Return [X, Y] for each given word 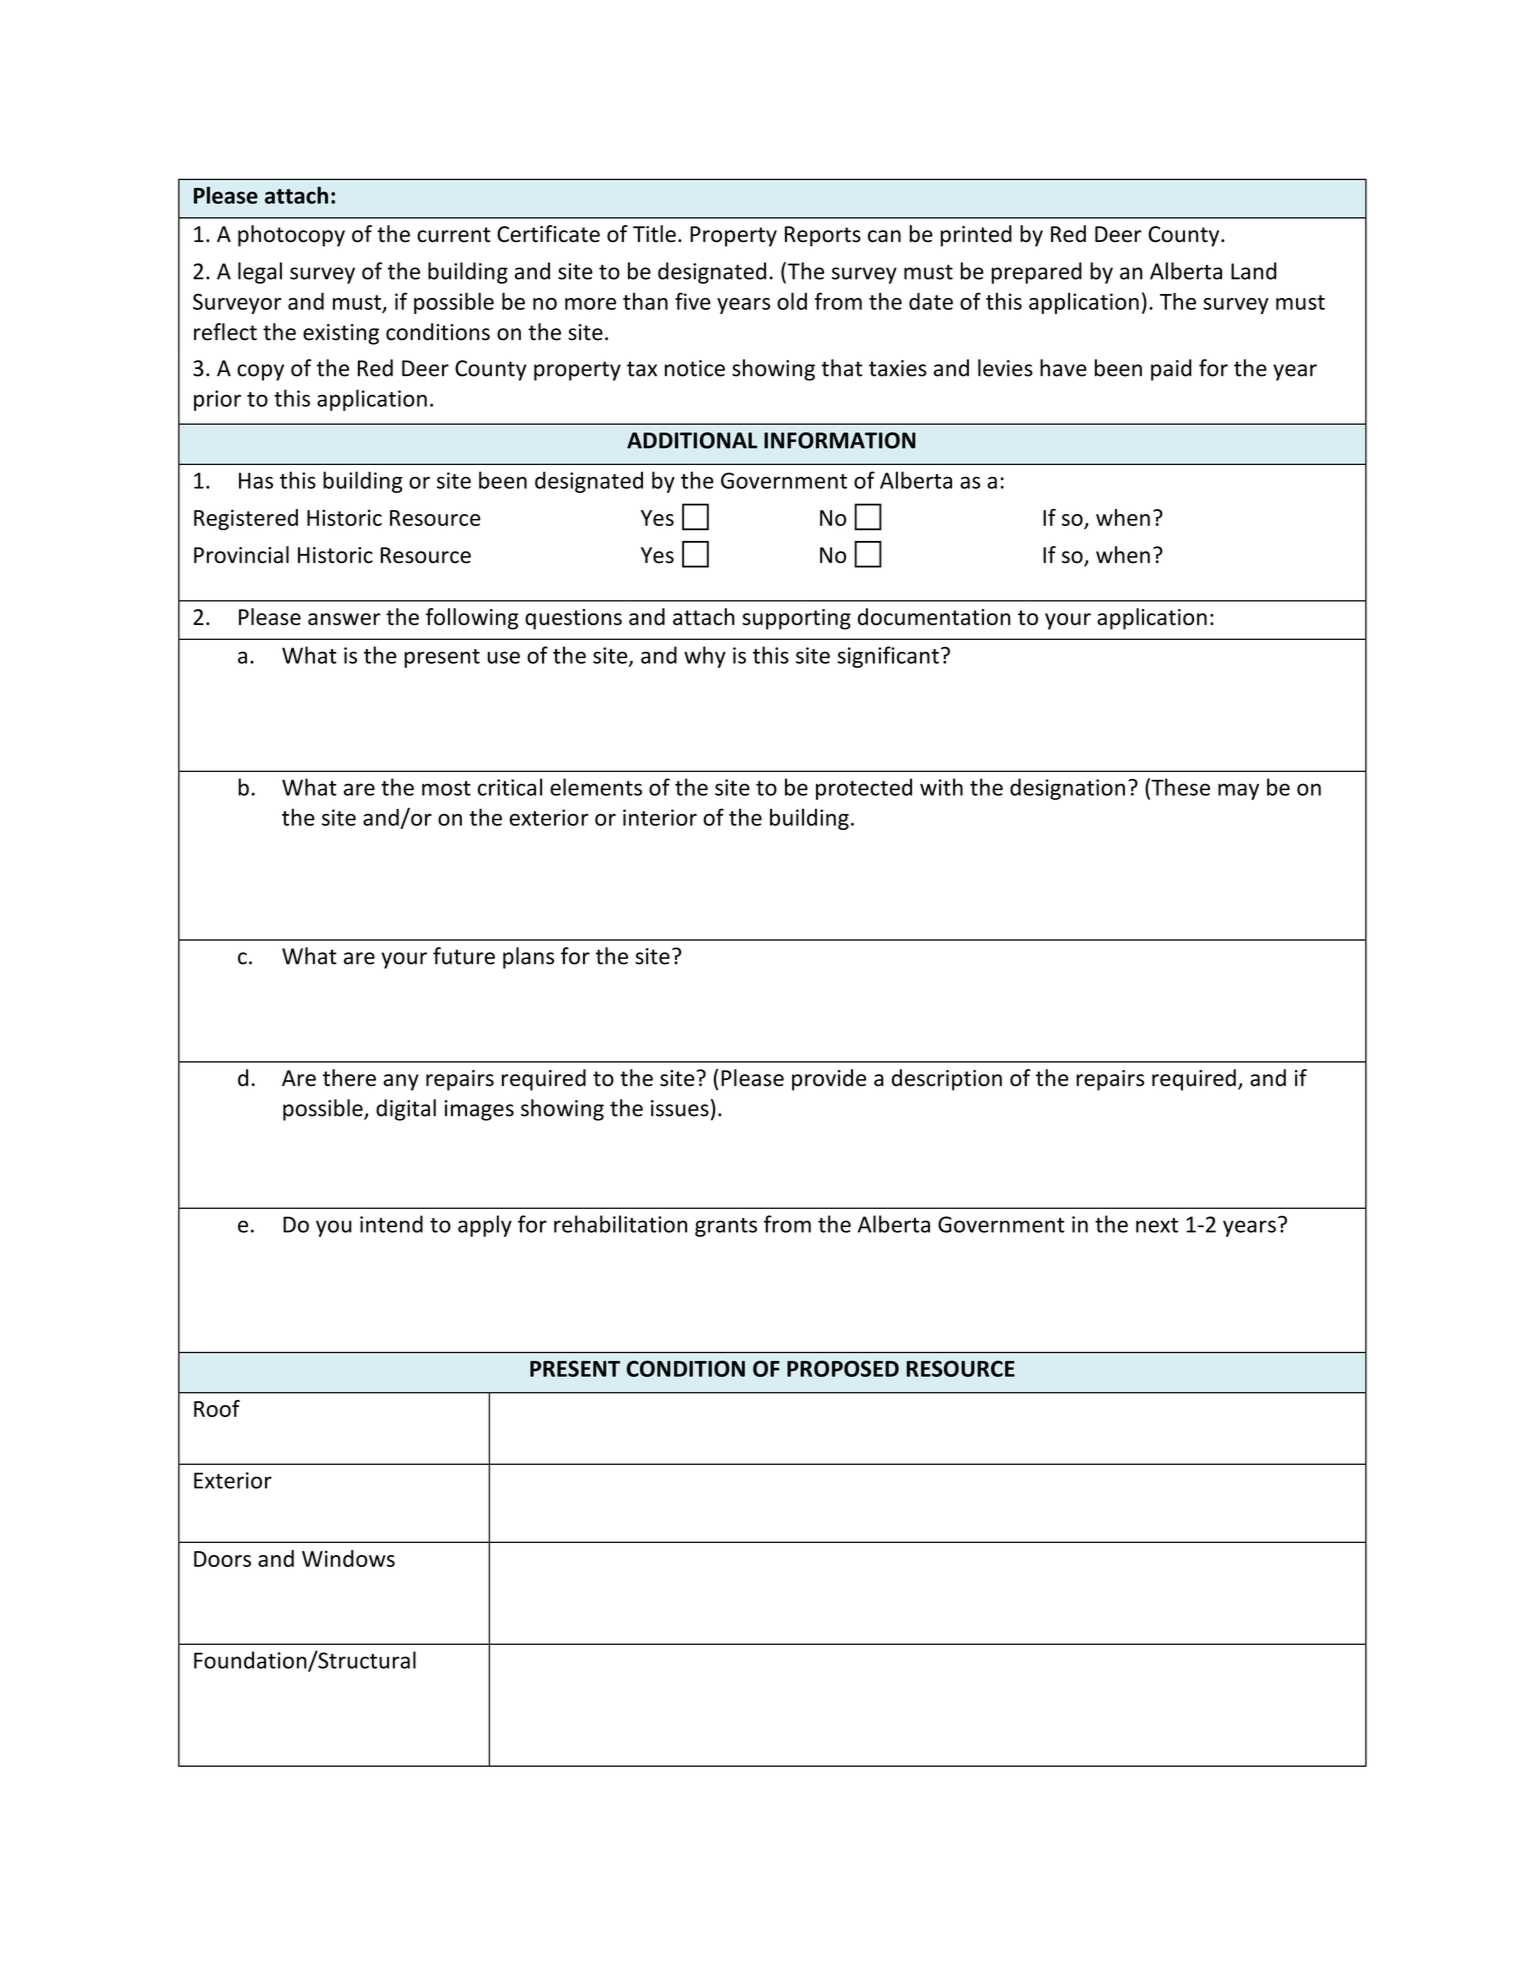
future [464, 956]
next [1157, 1225]
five [693, 301]
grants [726, 1227]
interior [660, 817]
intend [391, 1224]
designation [1067, 789]
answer [344, 619]
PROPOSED [843, 1368]
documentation [934, 617]
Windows [348, 1558]
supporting [796, 619]
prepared [1037, 273]
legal [260, 273]
